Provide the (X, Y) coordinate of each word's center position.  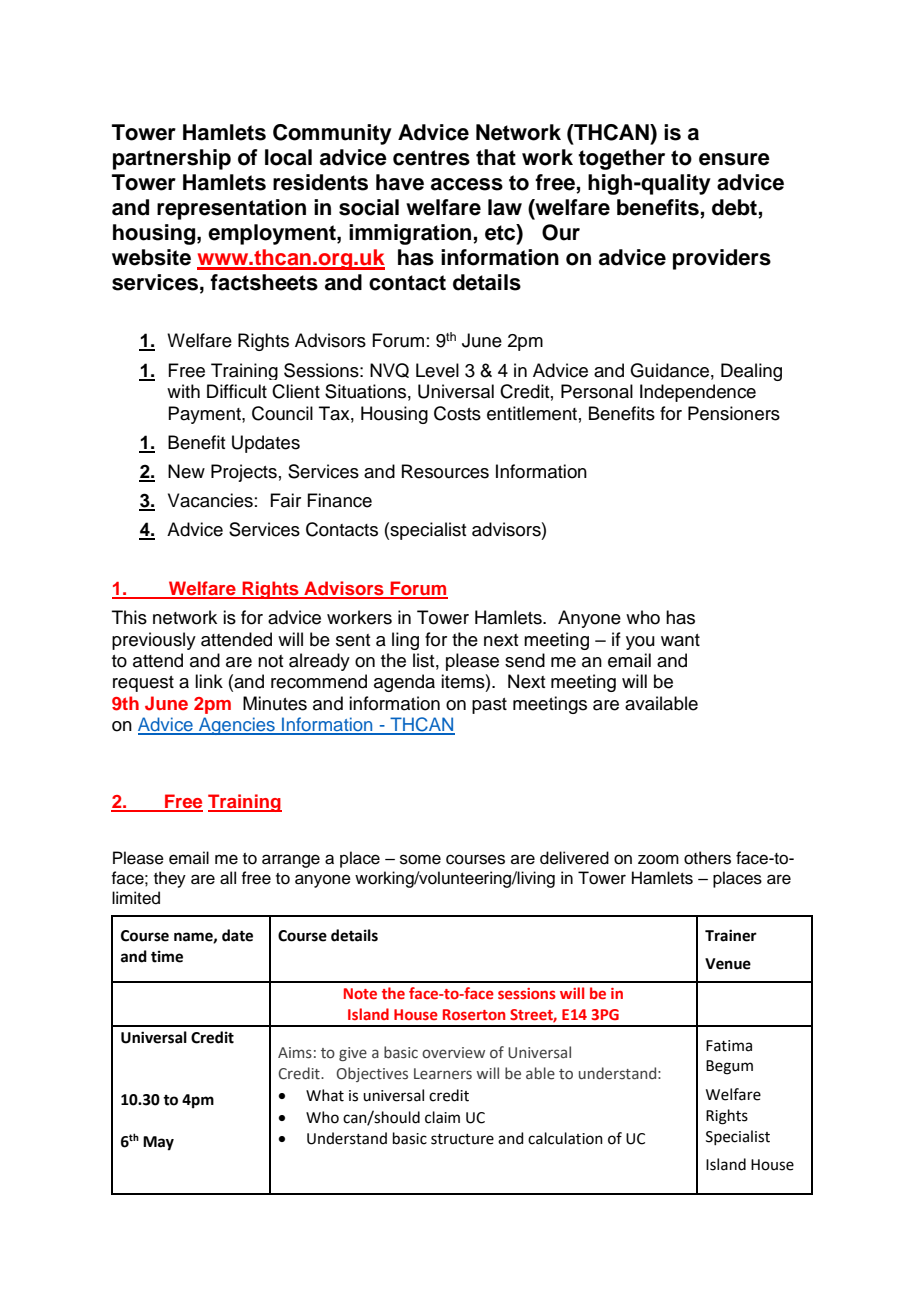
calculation (565, 1138)
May (158, 1143)
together (621, 159)
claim (442, 1117)
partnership (172, 159)
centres (431, 158)
